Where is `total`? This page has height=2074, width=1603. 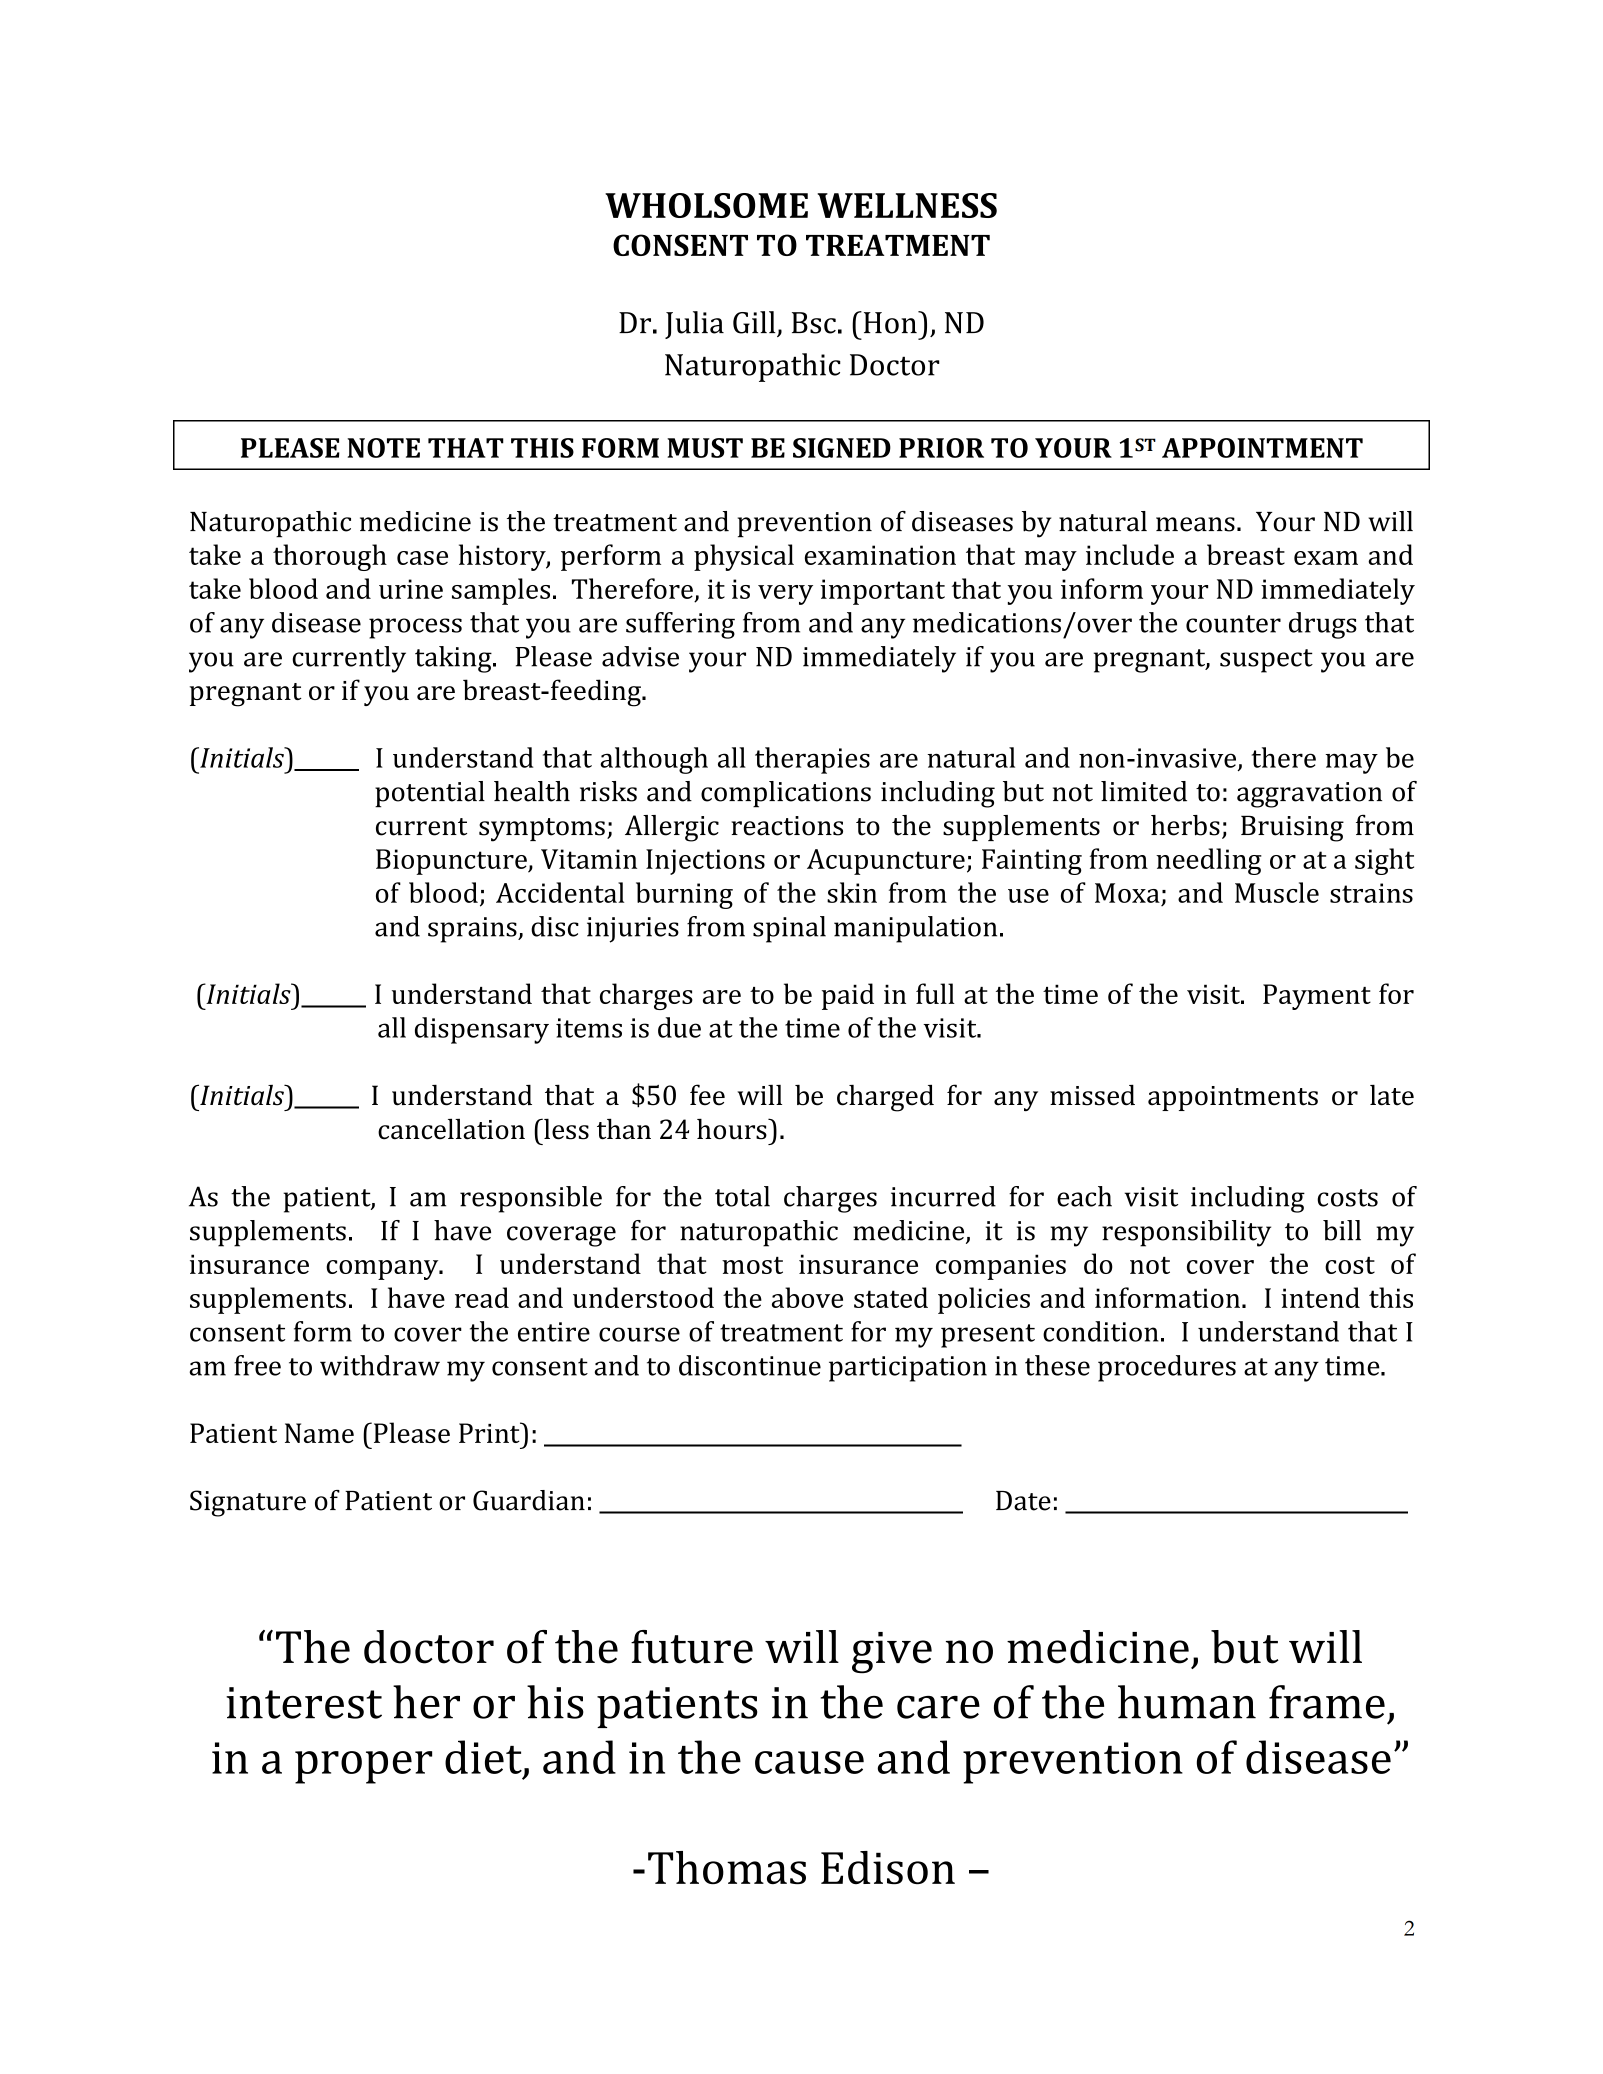 total is located at coordinates (742, 1196).
